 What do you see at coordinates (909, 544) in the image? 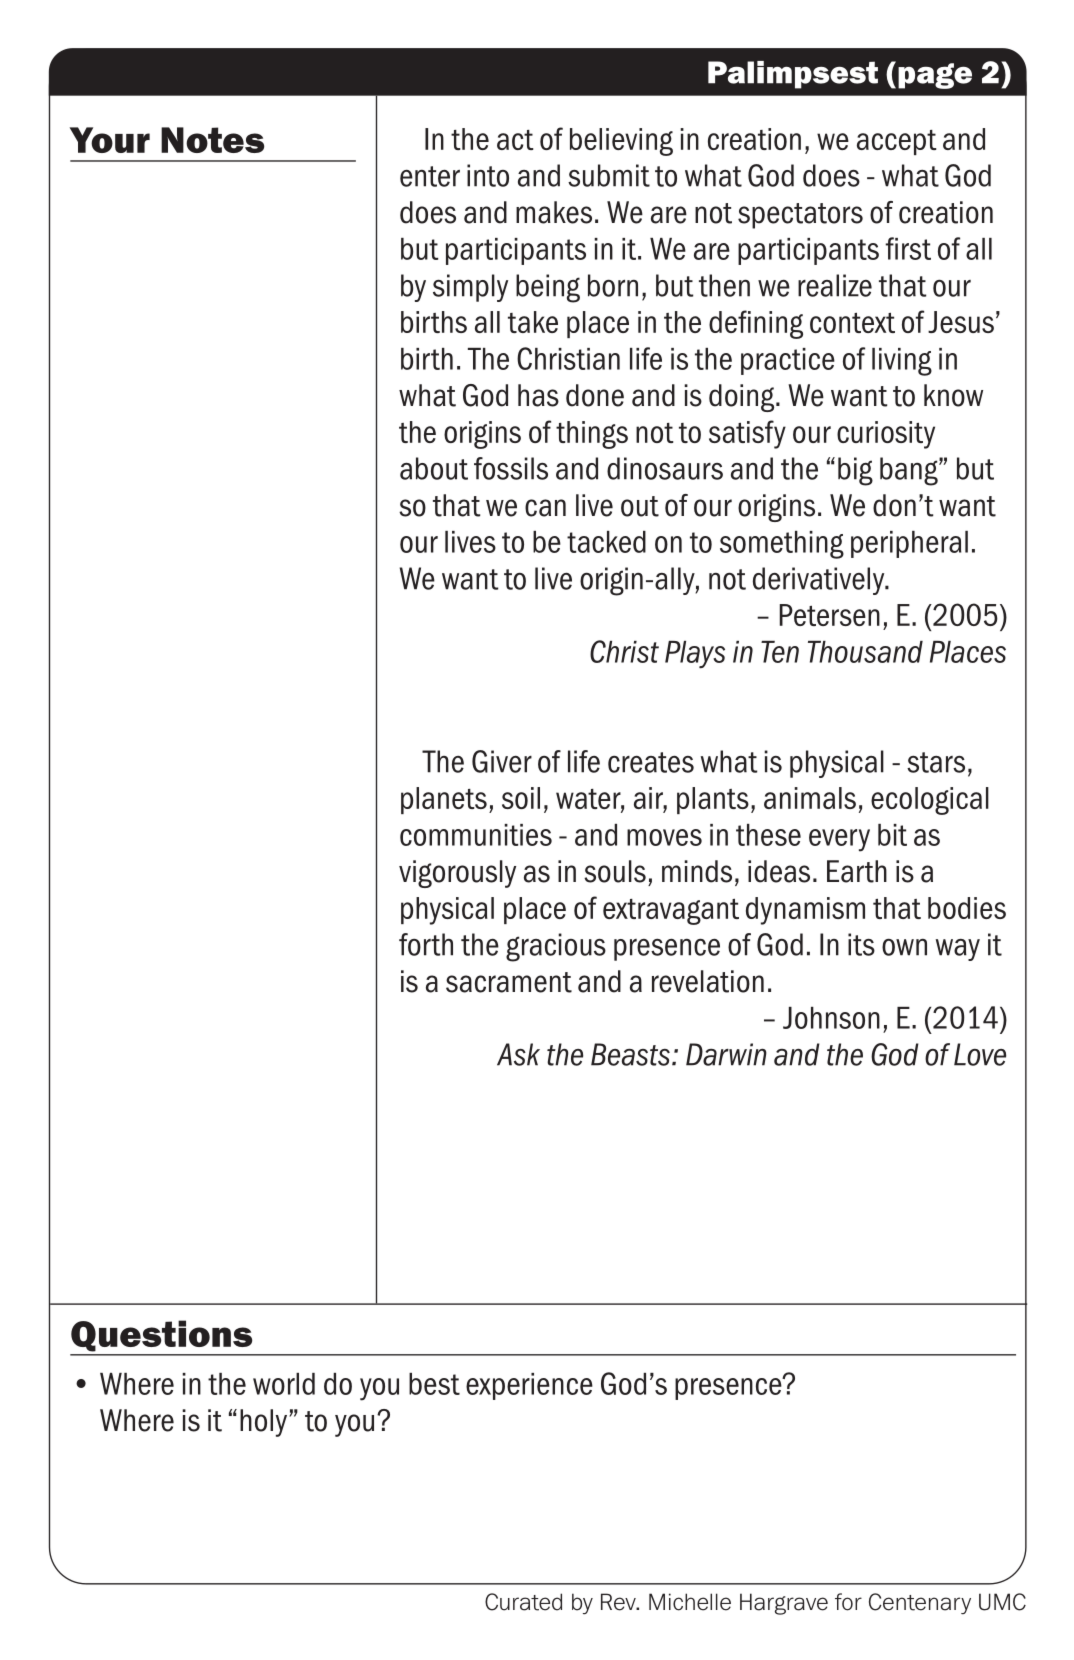
I see `peripheral` at bounding box center [909, 544].
